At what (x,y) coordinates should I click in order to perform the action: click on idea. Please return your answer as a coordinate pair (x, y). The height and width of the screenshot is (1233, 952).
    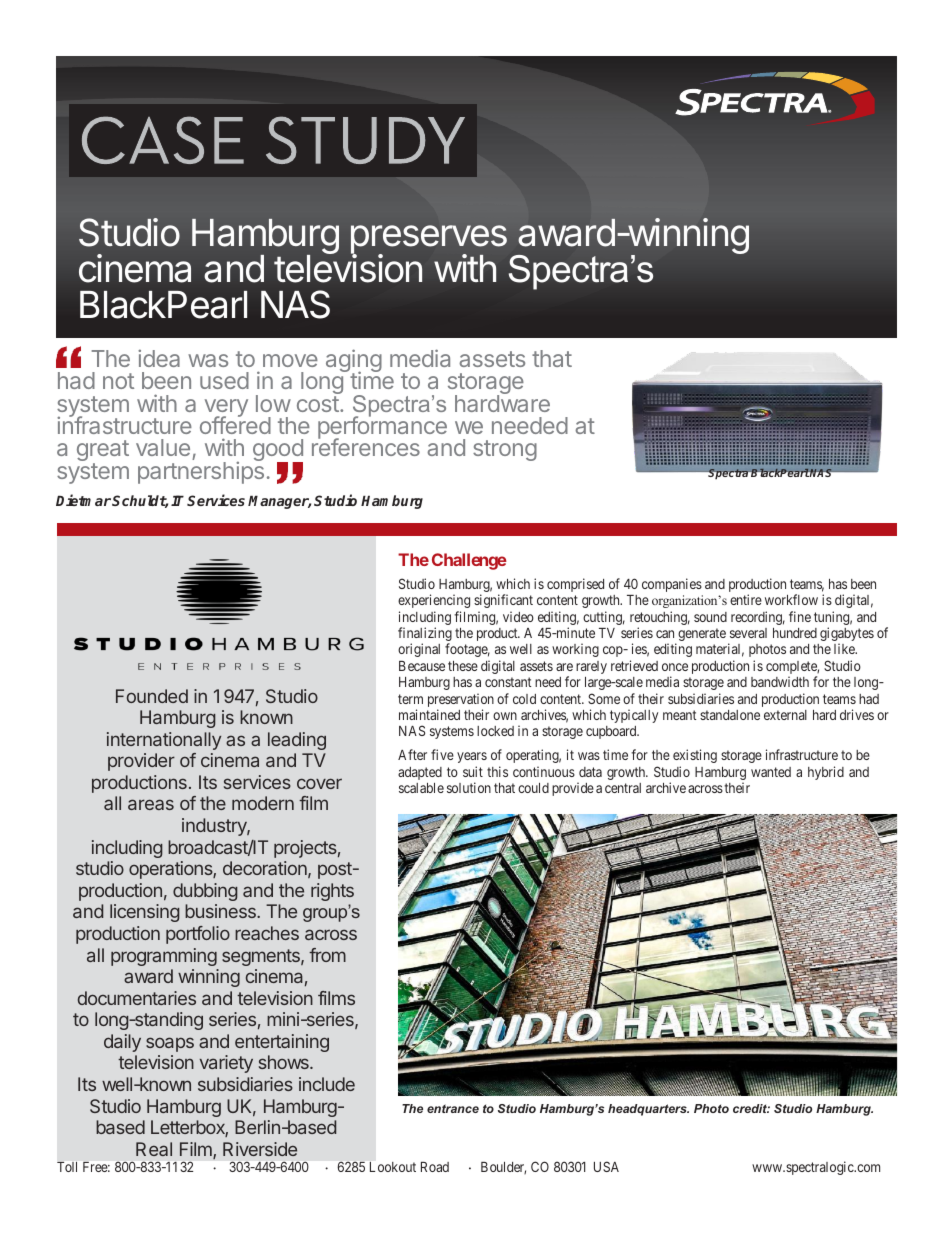
    Looking at the image, I should click on (159, 358).
